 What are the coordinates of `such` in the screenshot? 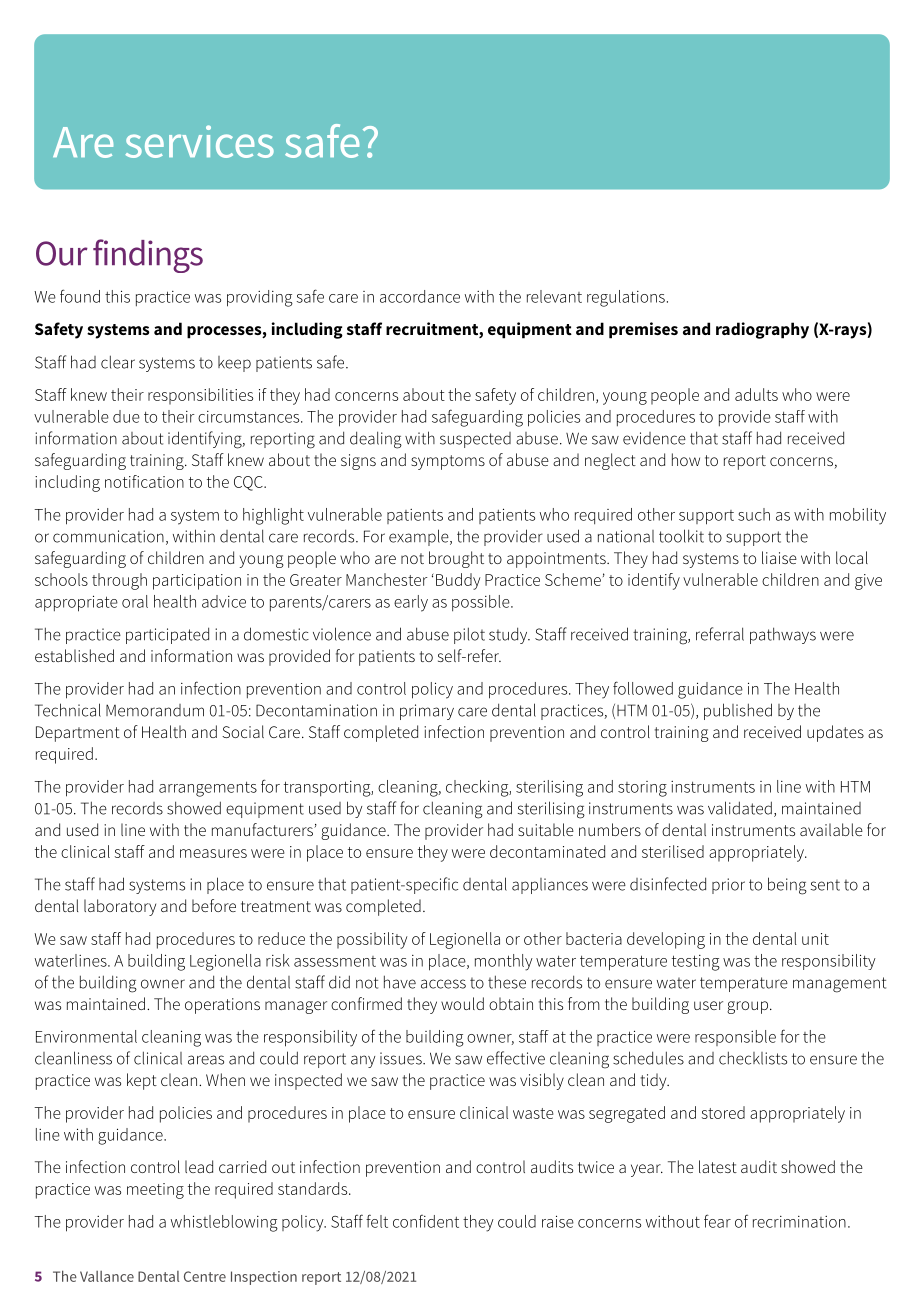 It's located at (754, 514).
